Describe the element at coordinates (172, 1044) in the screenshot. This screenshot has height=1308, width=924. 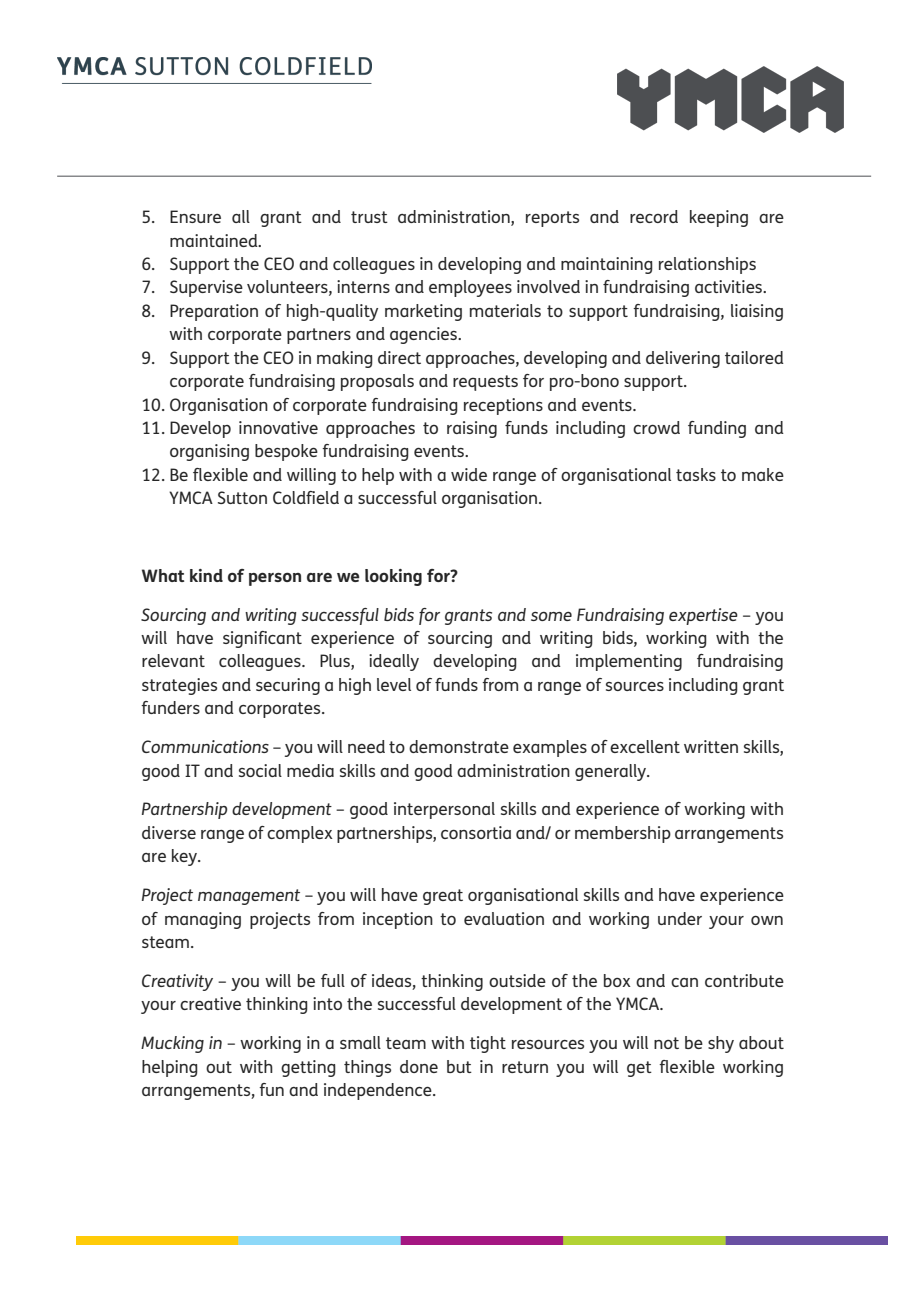
I see `Mucking` at that location.
